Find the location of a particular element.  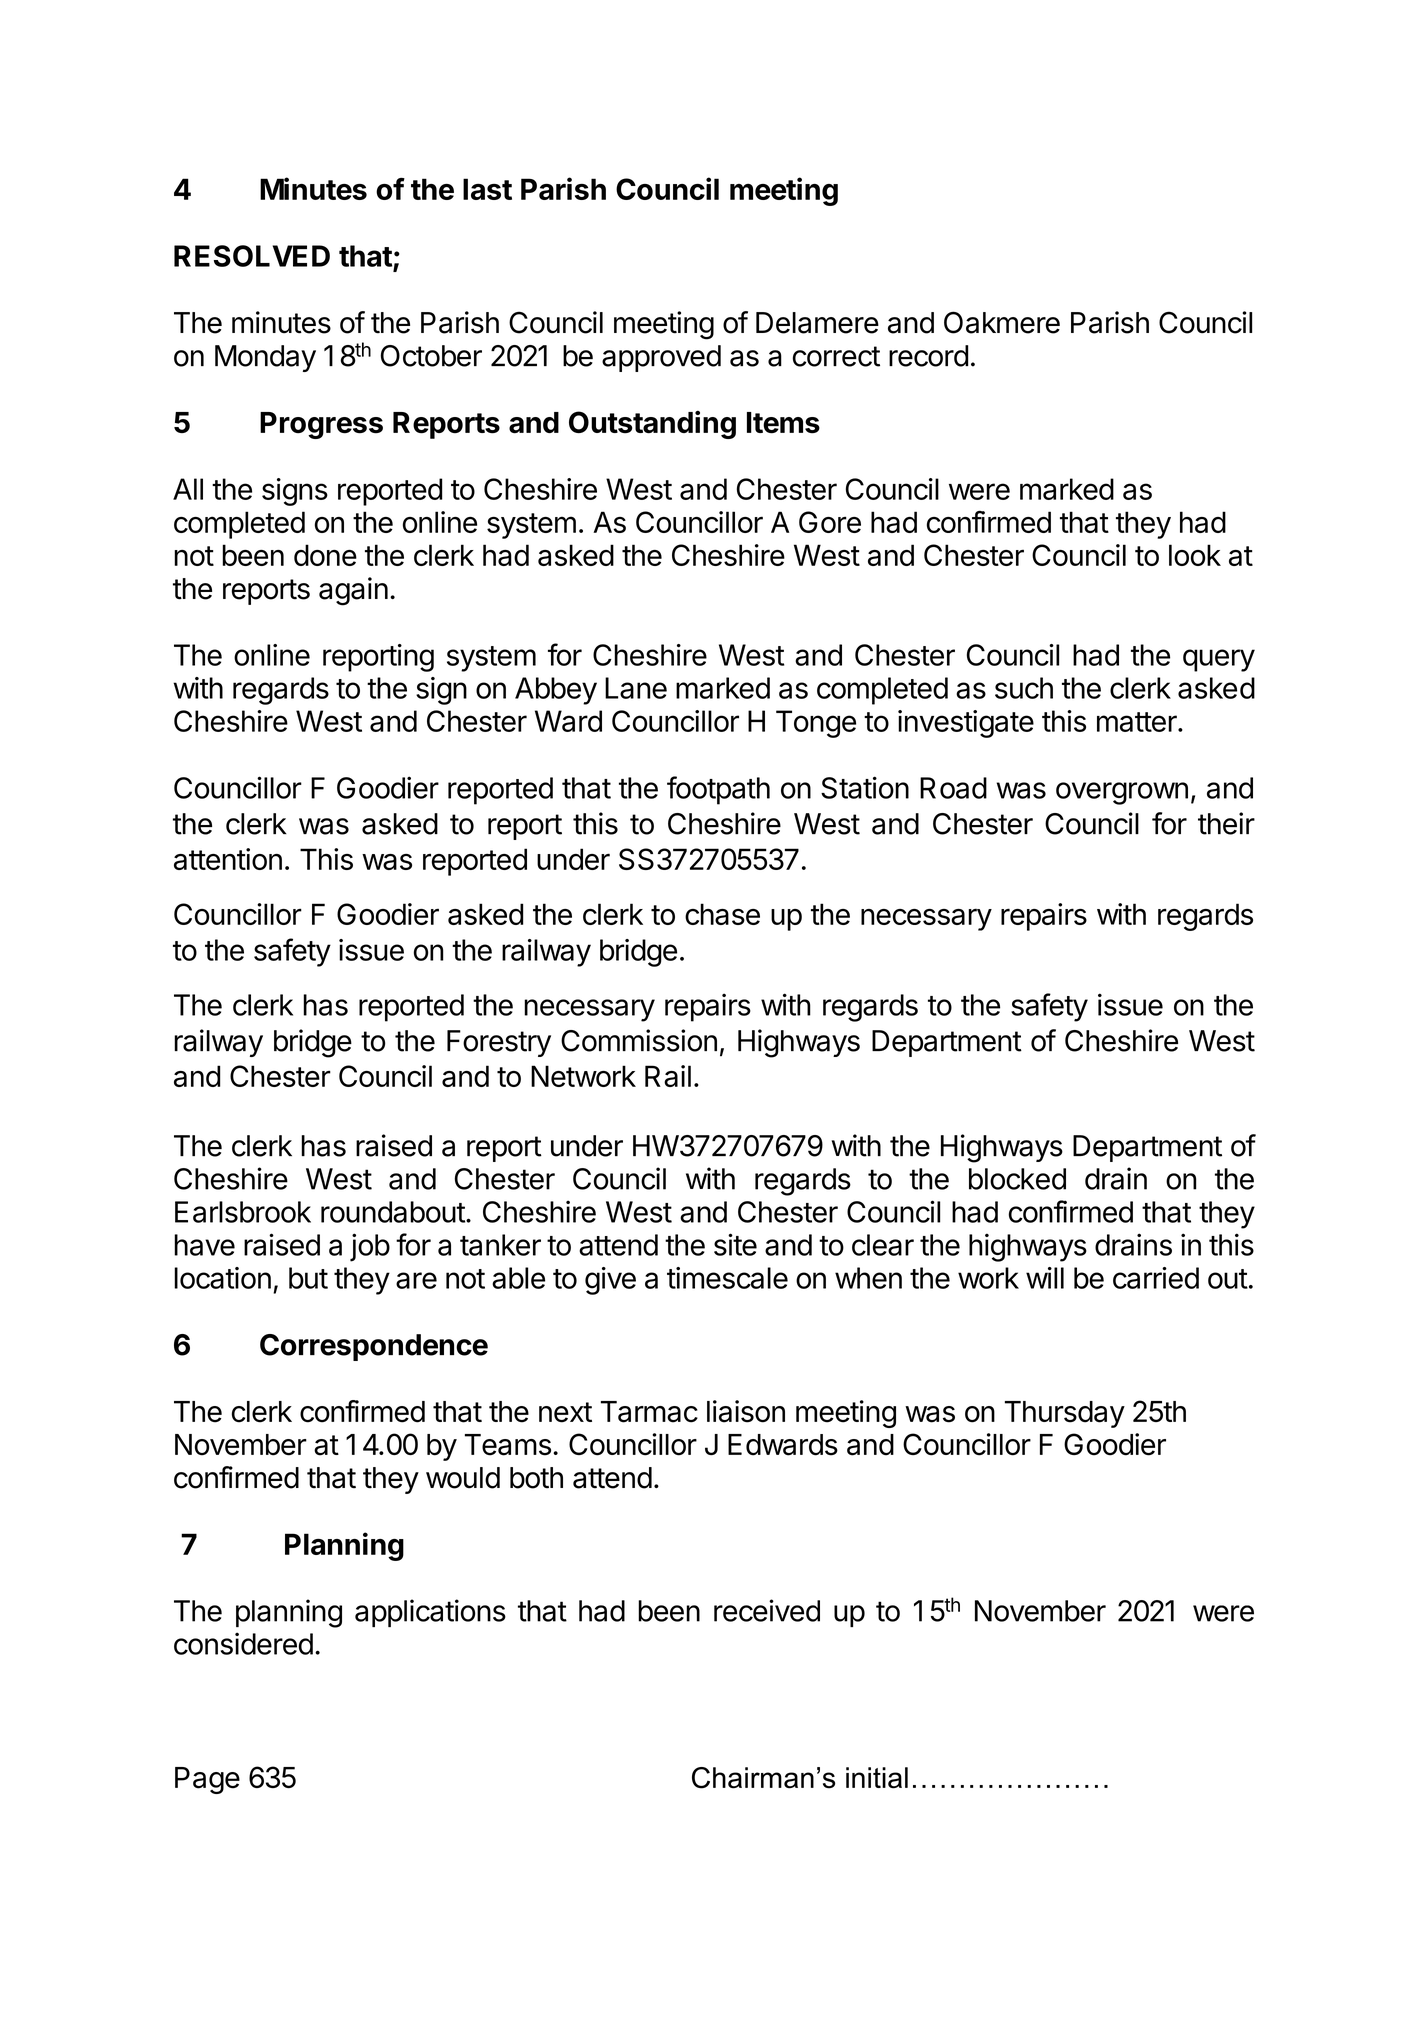

approved is located at coordinates (661, 358).
